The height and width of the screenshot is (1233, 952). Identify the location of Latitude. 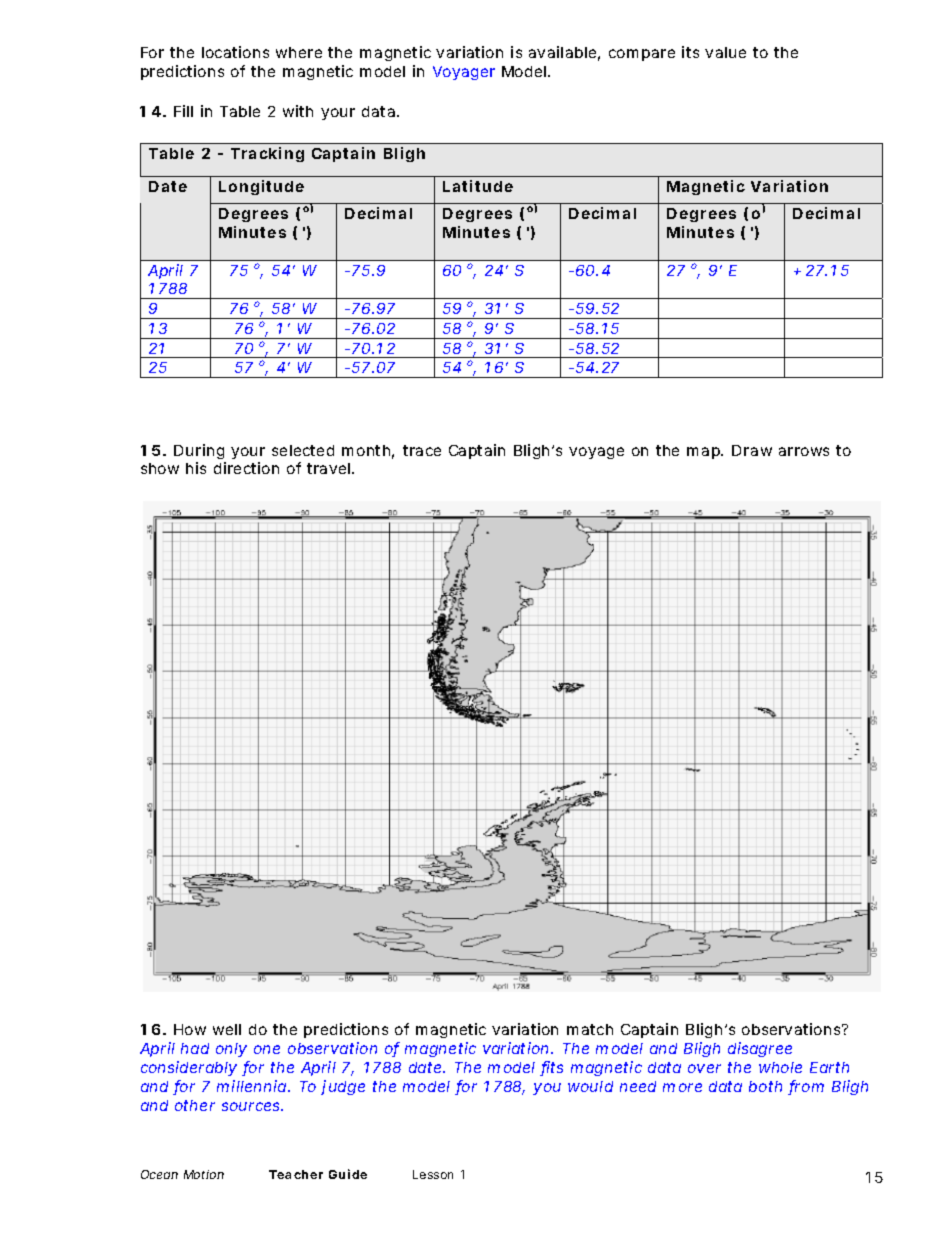
(478, 186).
